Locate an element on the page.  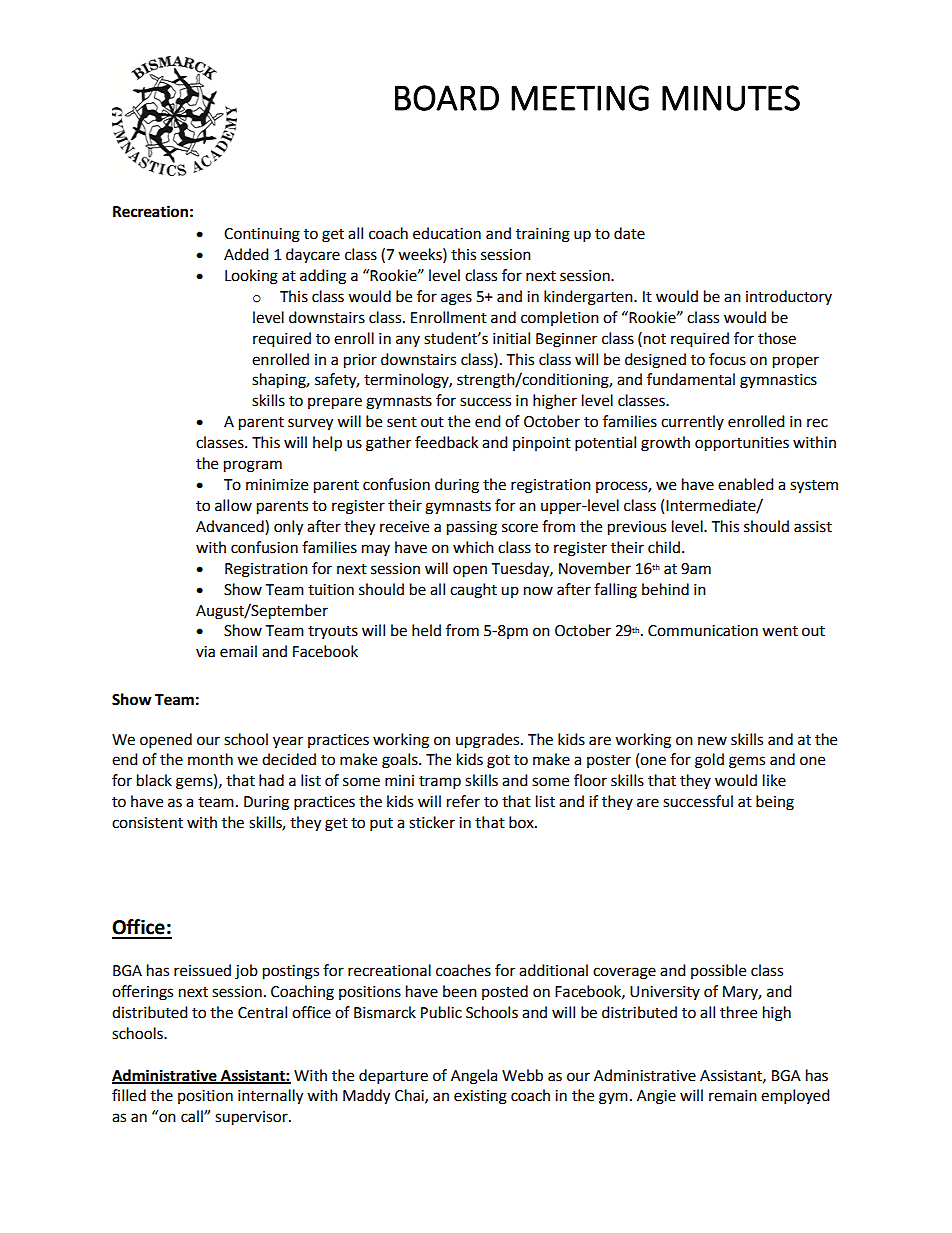
survey is located at coordinates (310, 424).
